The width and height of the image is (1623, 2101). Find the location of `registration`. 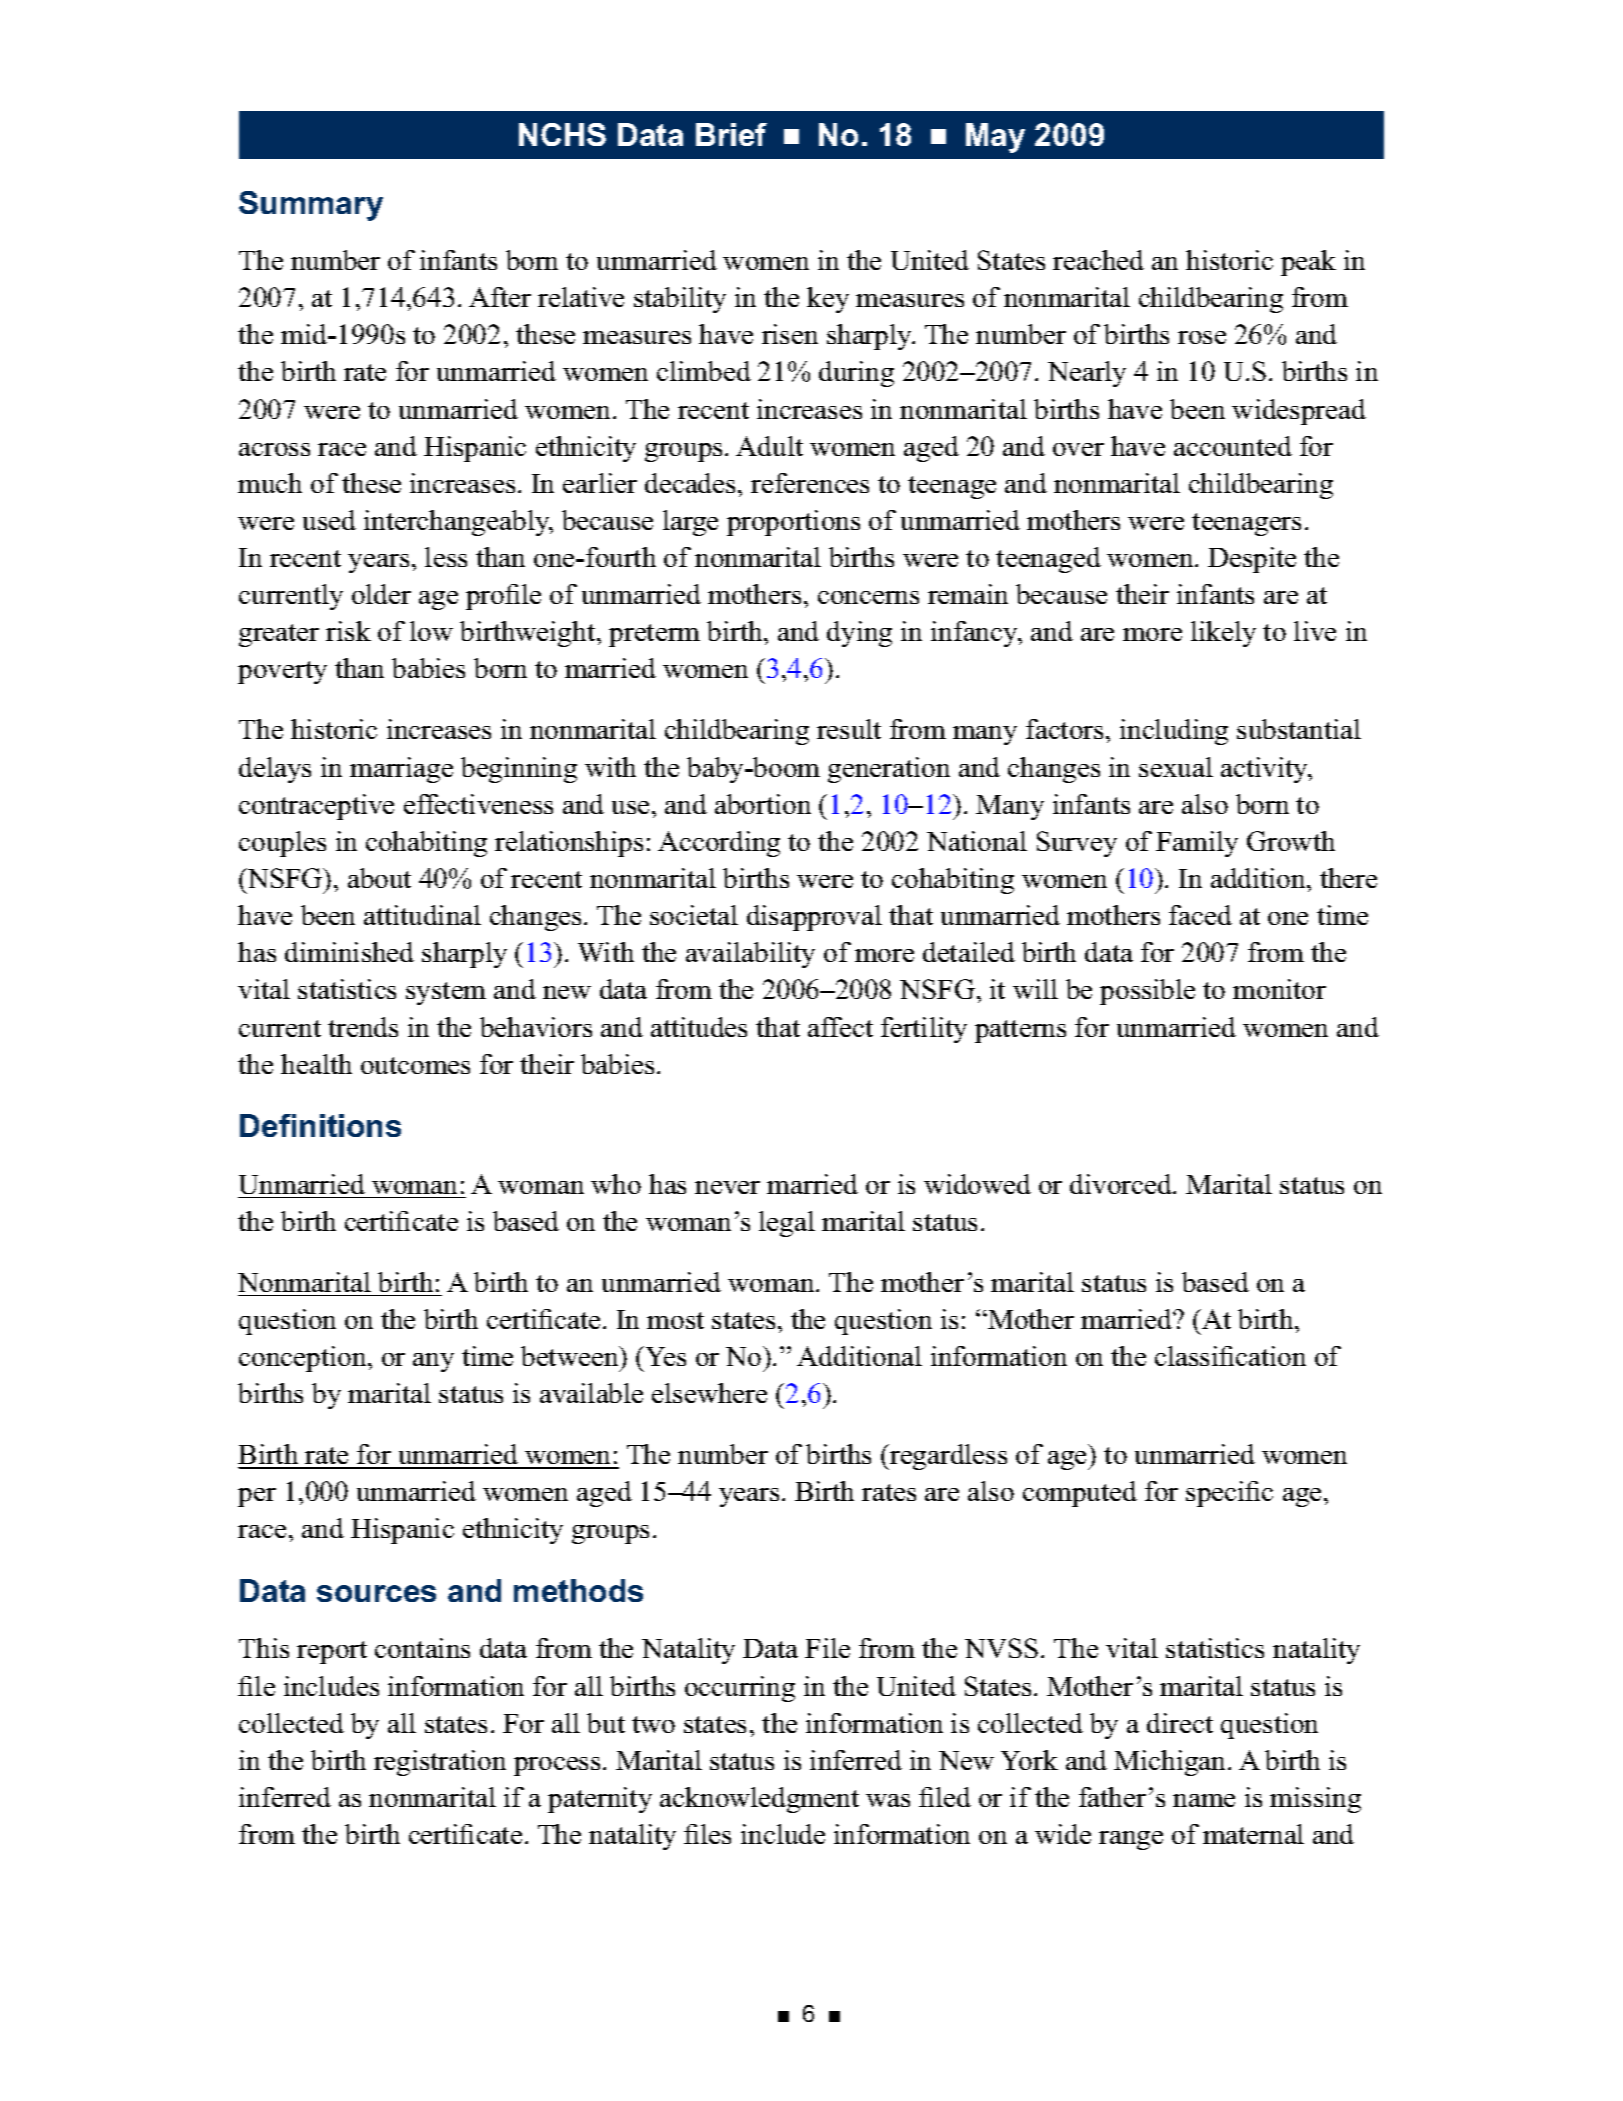

registration is located at coordinates (440, 1763).
